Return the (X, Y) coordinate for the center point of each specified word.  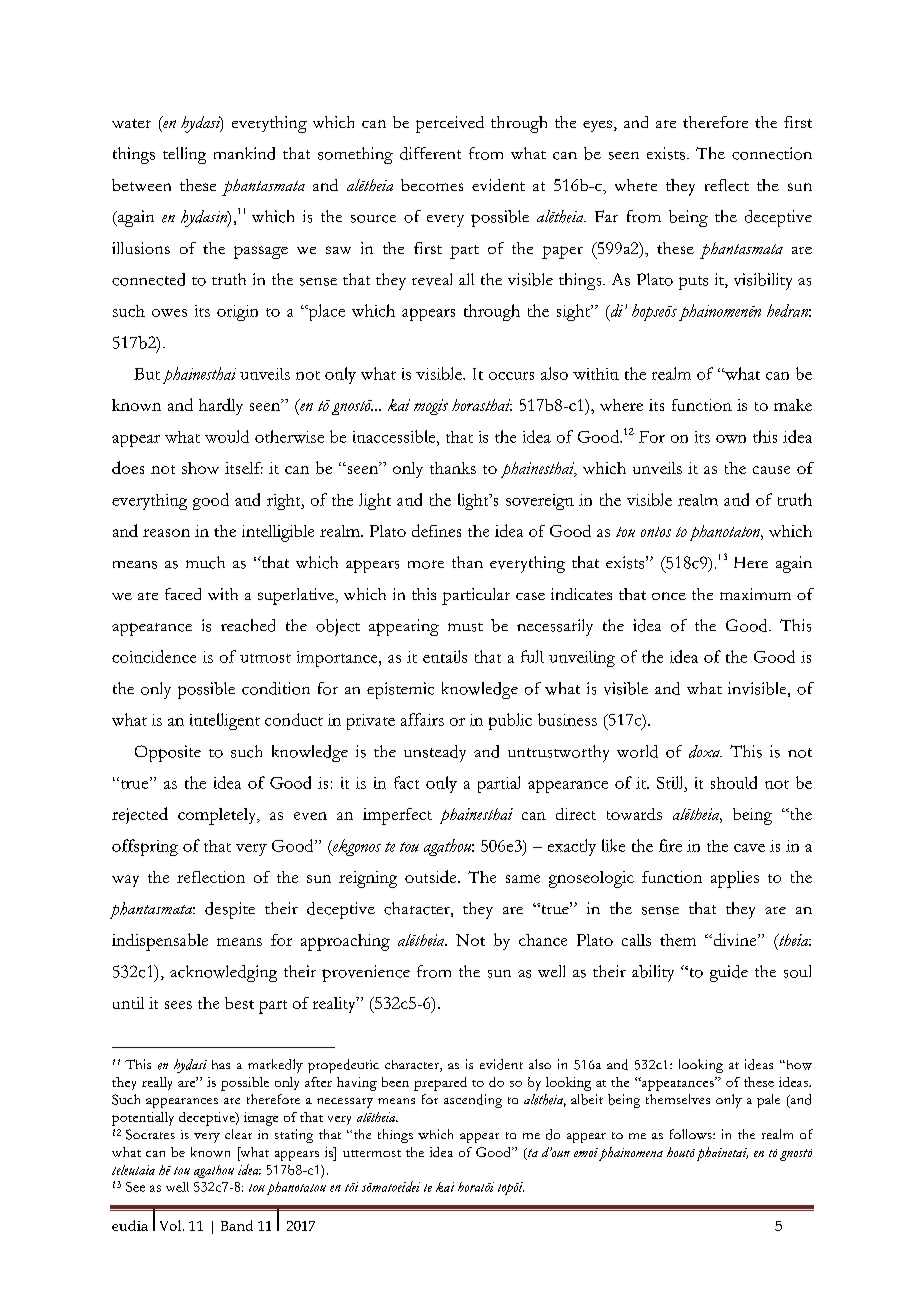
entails (445, 656)
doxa (705, 751)
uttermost (372, 1153)
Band (237, 1225)
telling (184, 155)
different (430, 153)
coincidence (154, 656)
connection (772, 153)
